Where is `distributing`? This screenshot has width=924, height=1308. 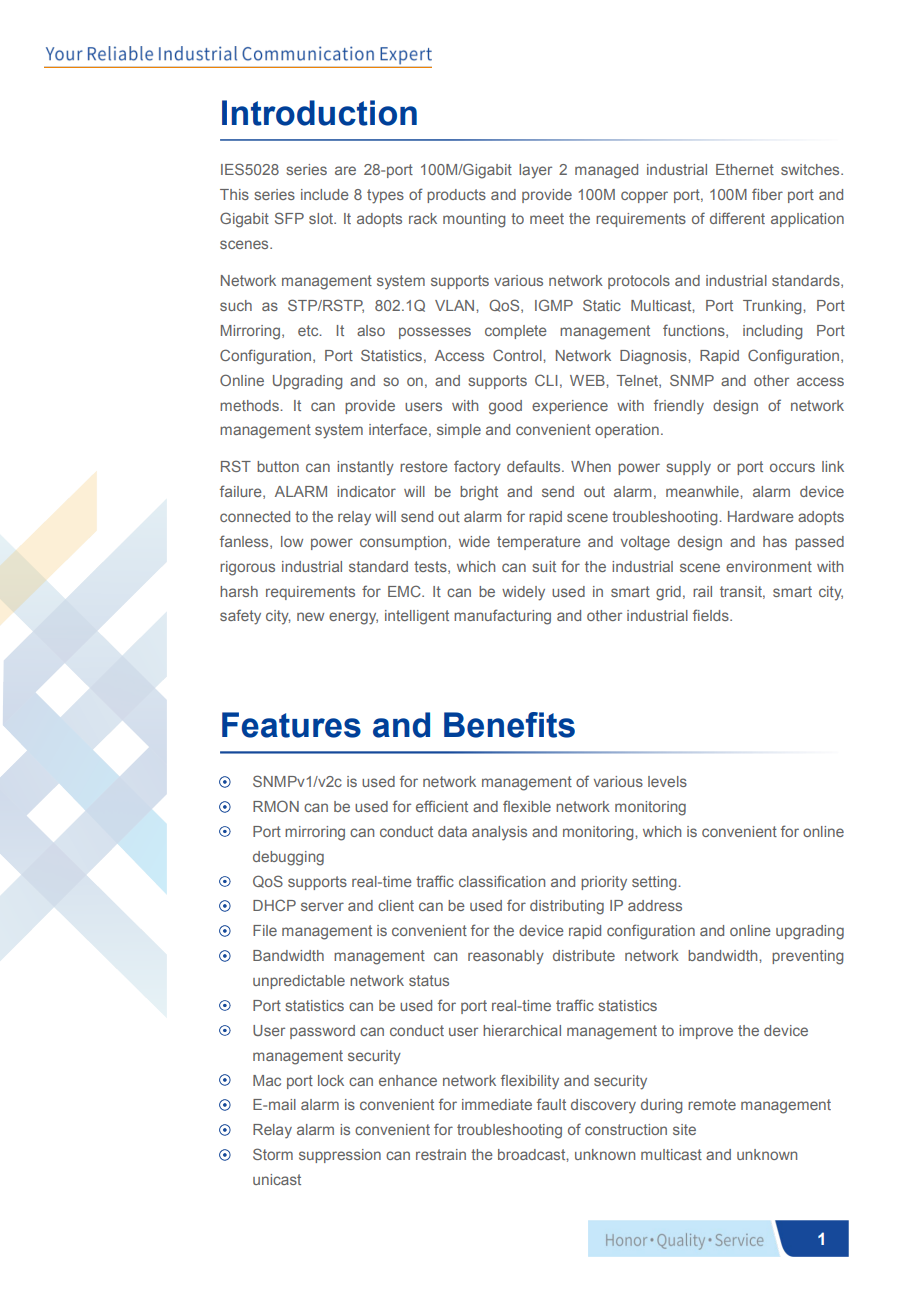 distributing is located at coordinates (567, 907).
